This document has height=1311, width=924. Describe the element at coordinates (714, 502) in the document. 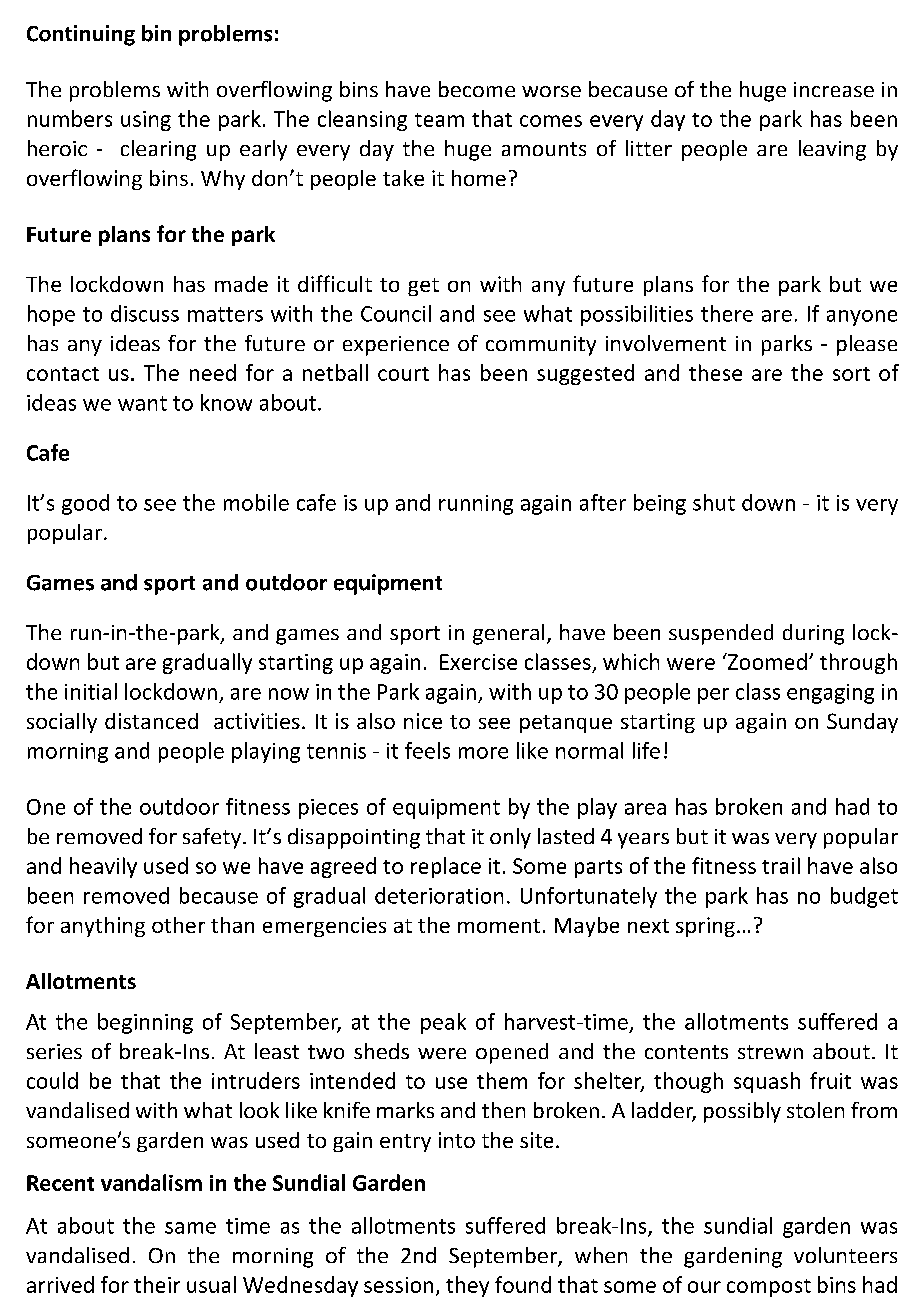

I see `shut` at that location.
